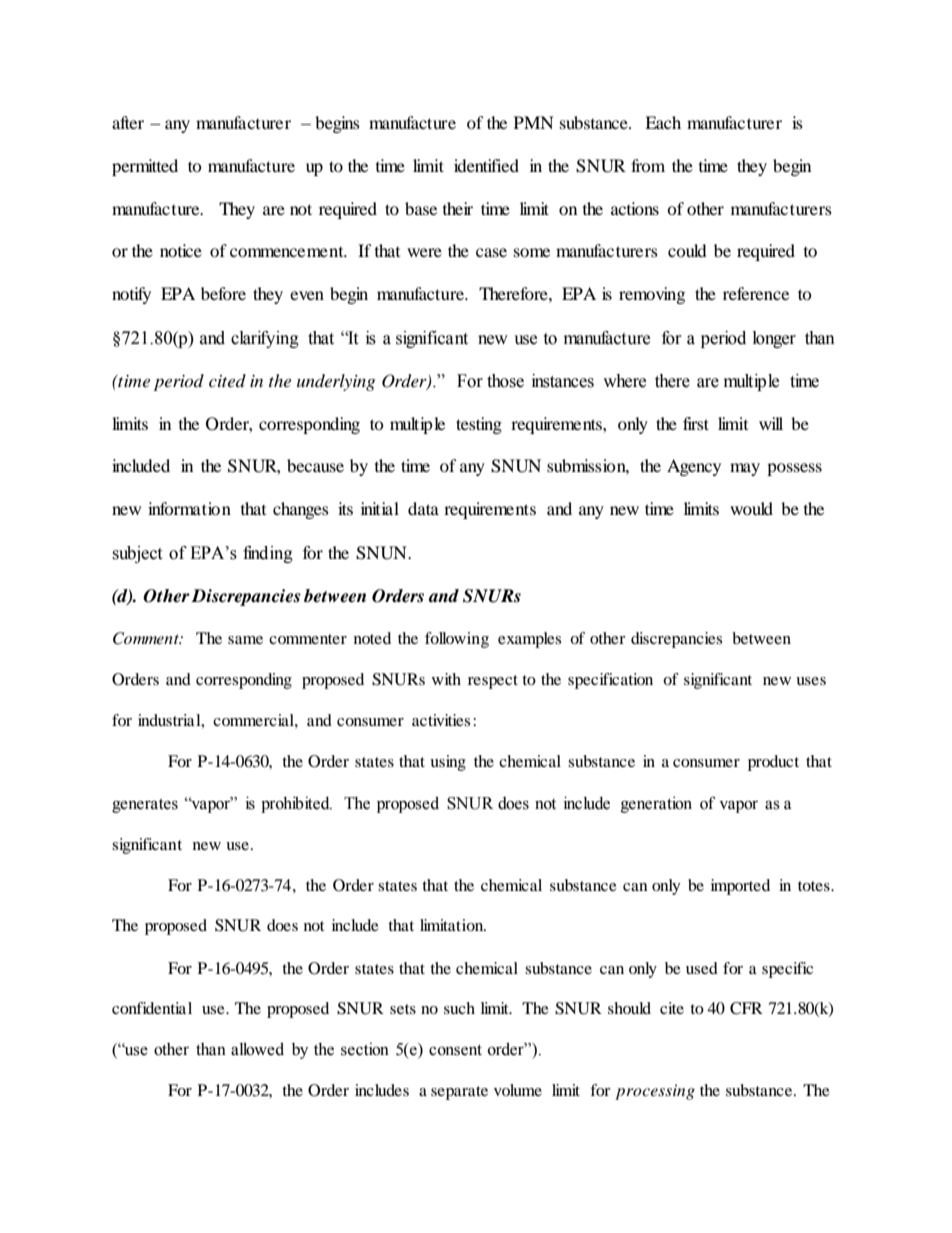 The width and height of the screenshot is (952, 1233). Describe the element at coordinates (457, 640) in the screenshot. I see `following` at that location.
